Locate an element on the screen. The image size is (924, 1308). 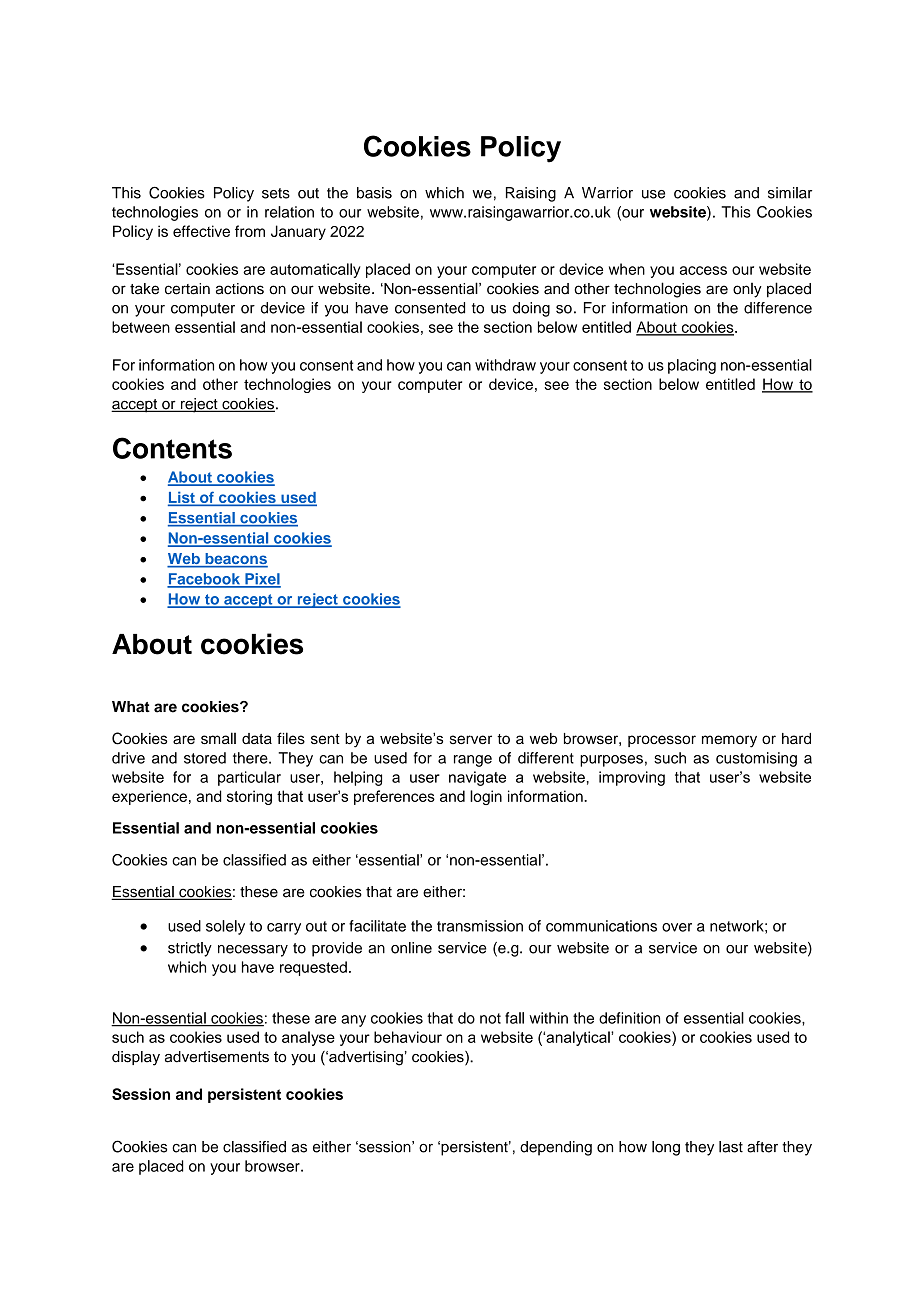
advertisements is located at coordinates (217, 1057).
